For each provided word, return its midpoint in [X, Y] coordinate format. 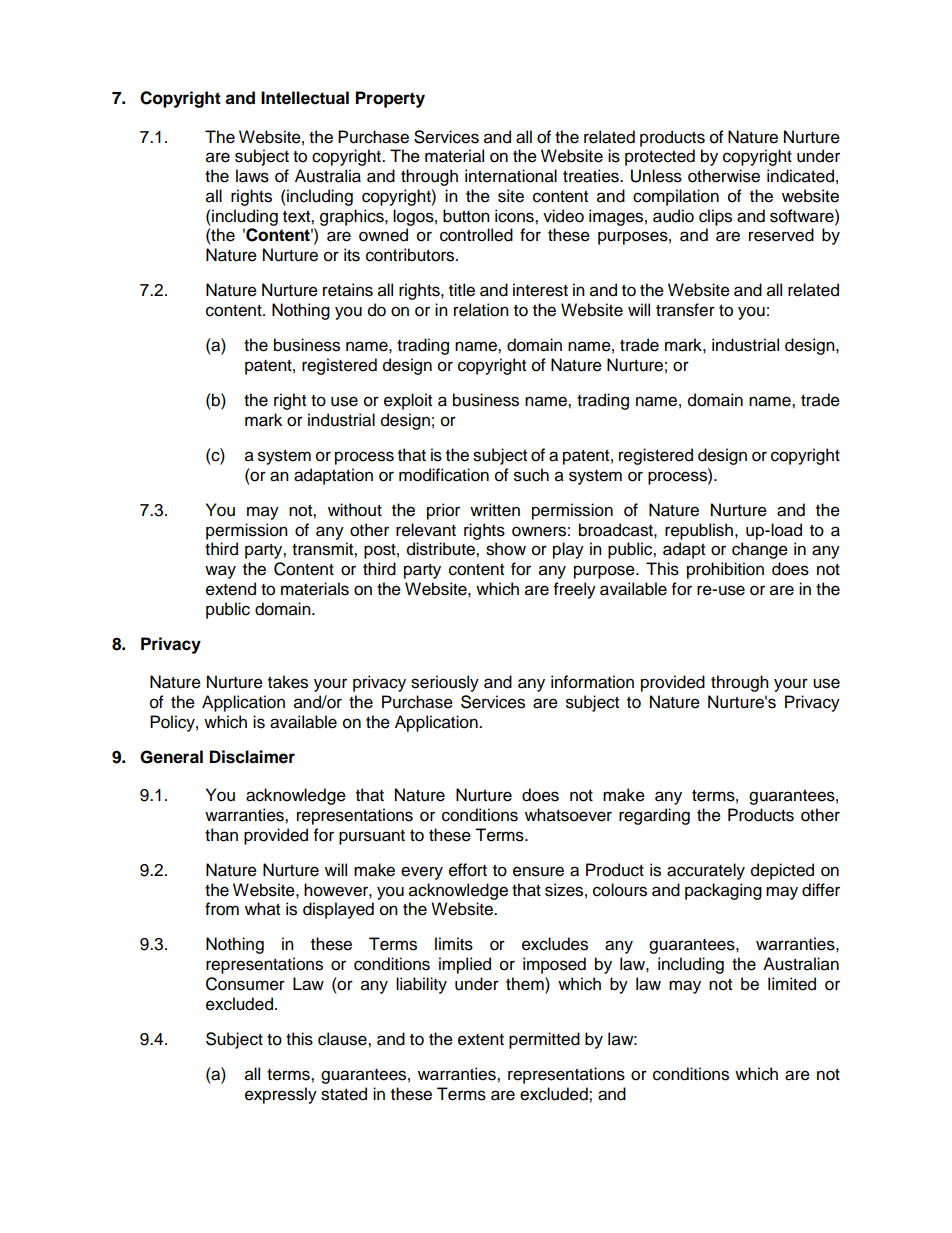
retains [348, 290]
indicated [800, 176]
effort [468, 870]
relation [481, 310]
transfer [685, 310]
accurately [706, 871]
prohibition [725, 570]
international [511, 176]
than [221, 835]
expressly [281, 1095]
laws [252, 176]
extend [231, 589]
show [506, 549]
